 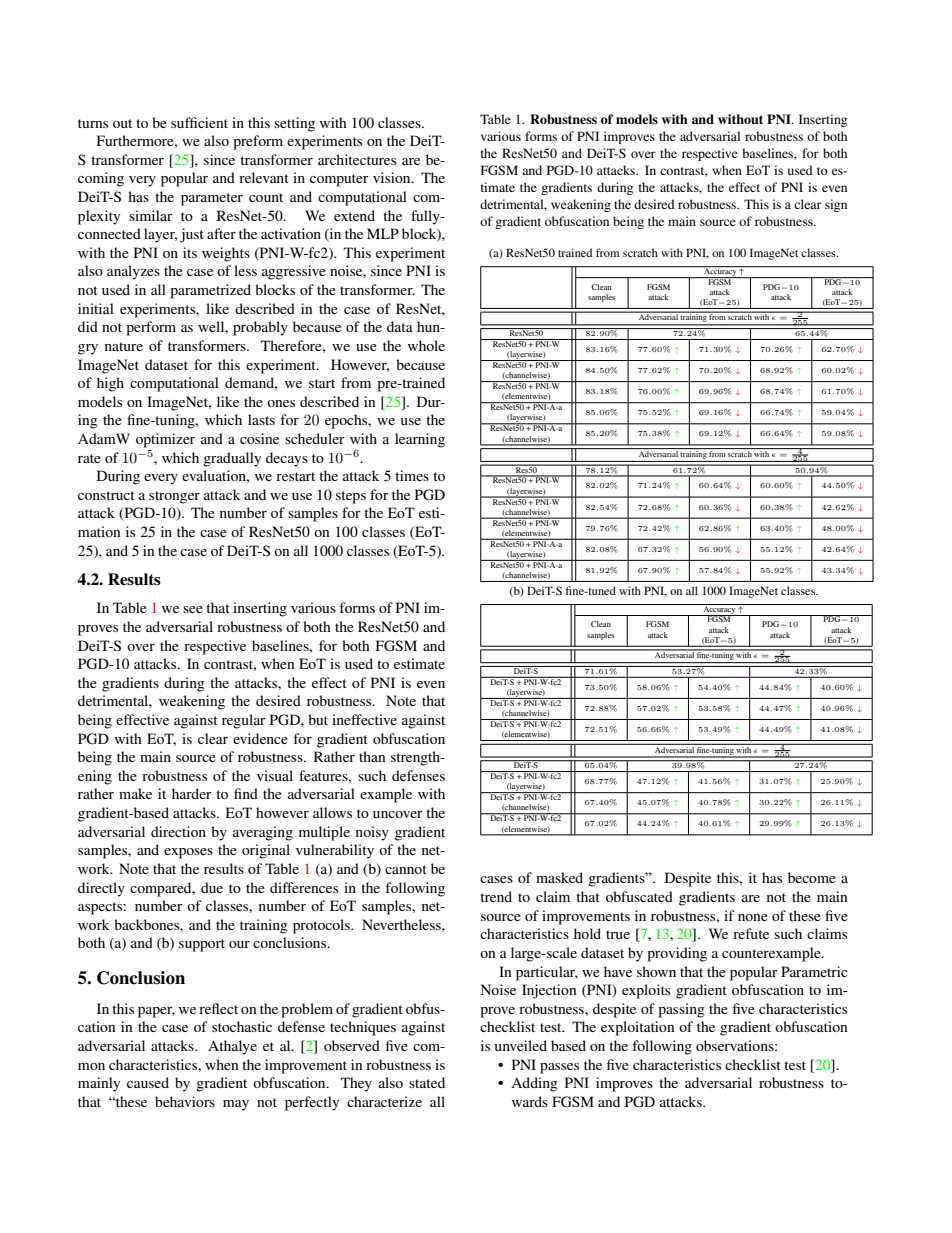 What do you see at coordinates (406, 869) in the image?
I see `cannot` at bounding box center [406, 869].
